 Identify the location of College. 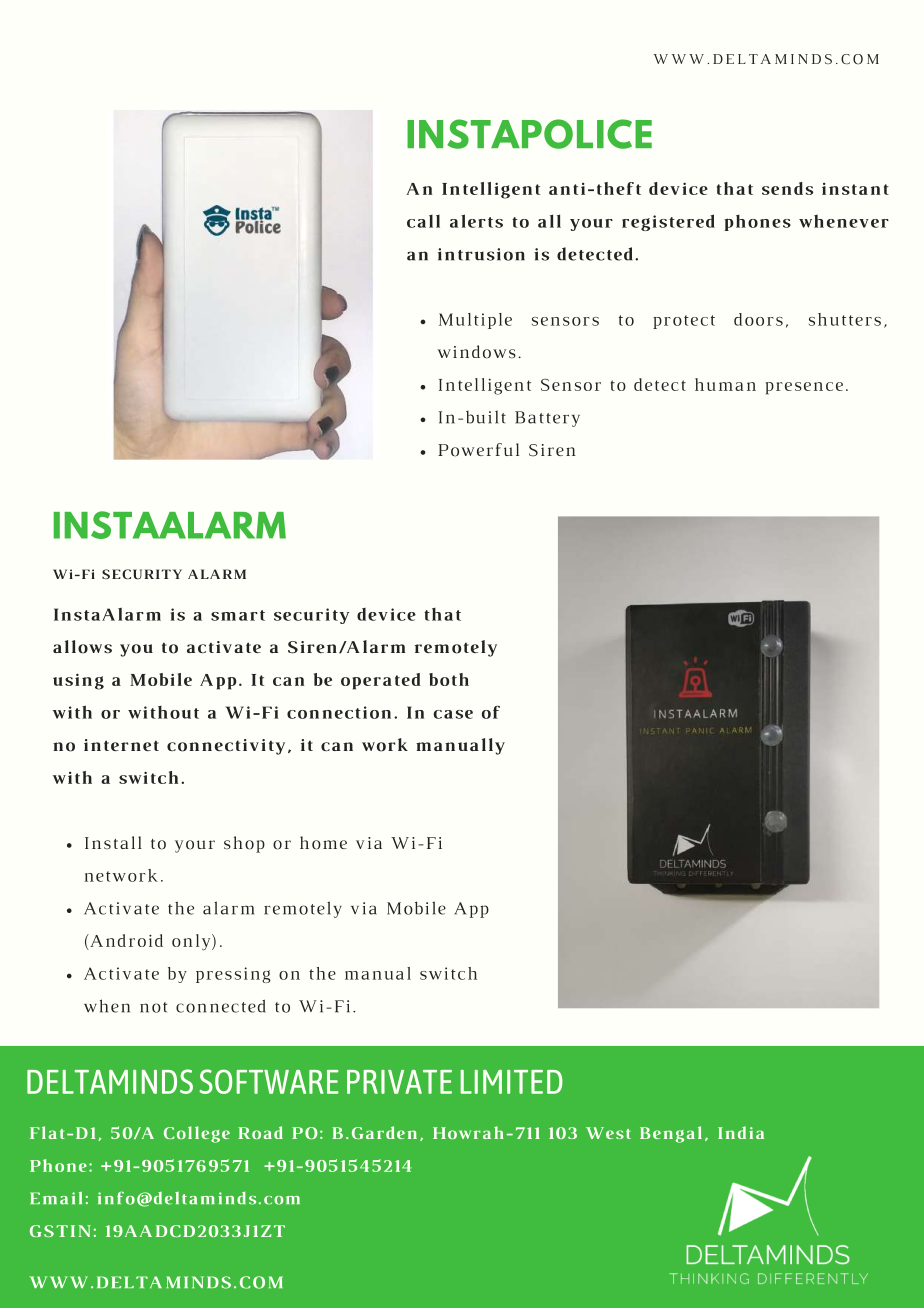
(197, 1134).
